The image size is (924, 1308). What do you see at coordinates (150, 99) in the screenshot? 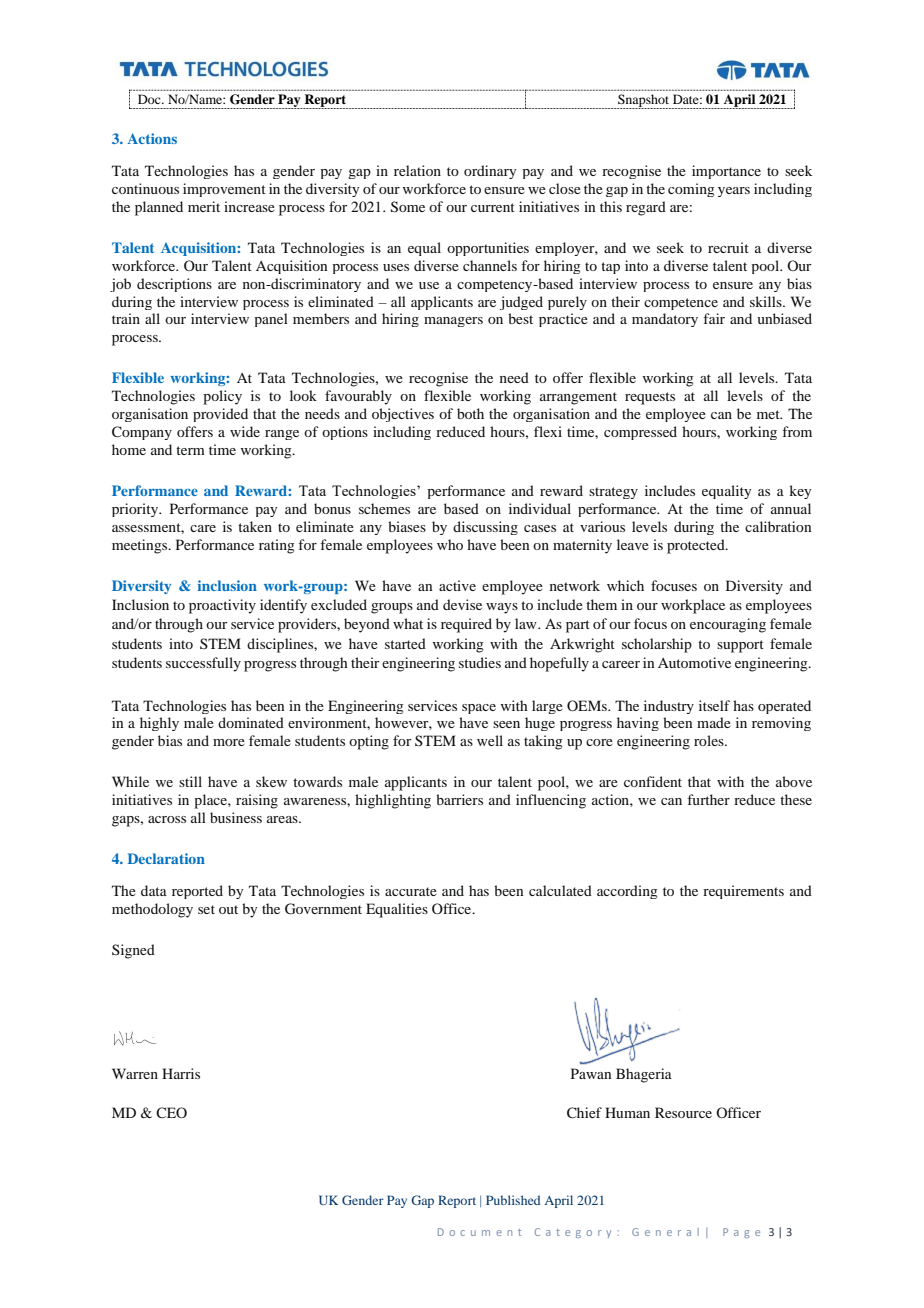
I see `Doc` at bounding box center [150, 99].
